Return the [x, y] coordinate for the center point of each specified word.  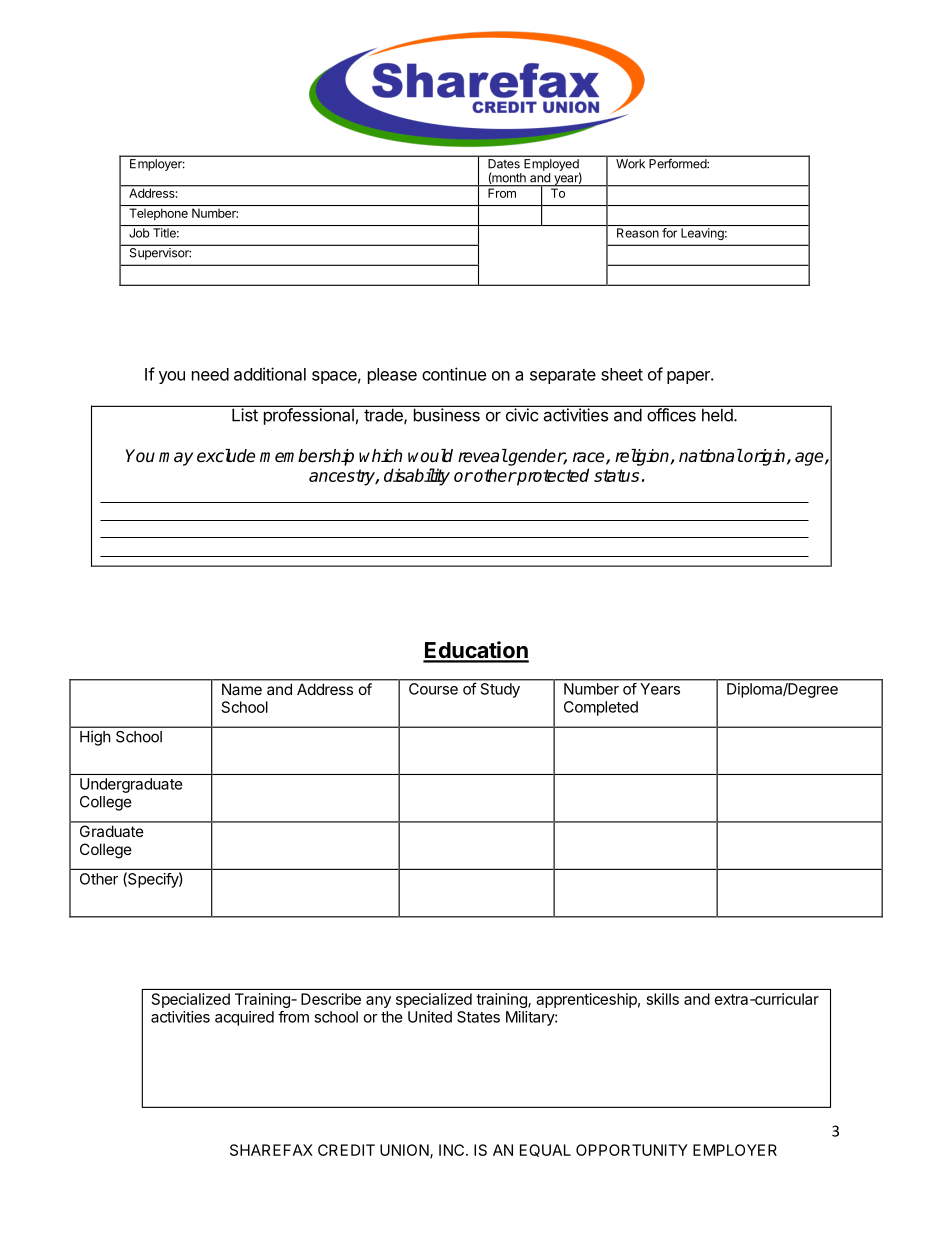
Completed [601, 708]
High [95, 738]
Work [630, 163]
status [616, 475]
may [176, 459]
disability [417, 477]
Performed [678, 163]
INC [453, 1150]
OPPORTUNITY [632, 1150]
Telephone [158, 214]
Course [433, 689]
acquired [244, 1018]
